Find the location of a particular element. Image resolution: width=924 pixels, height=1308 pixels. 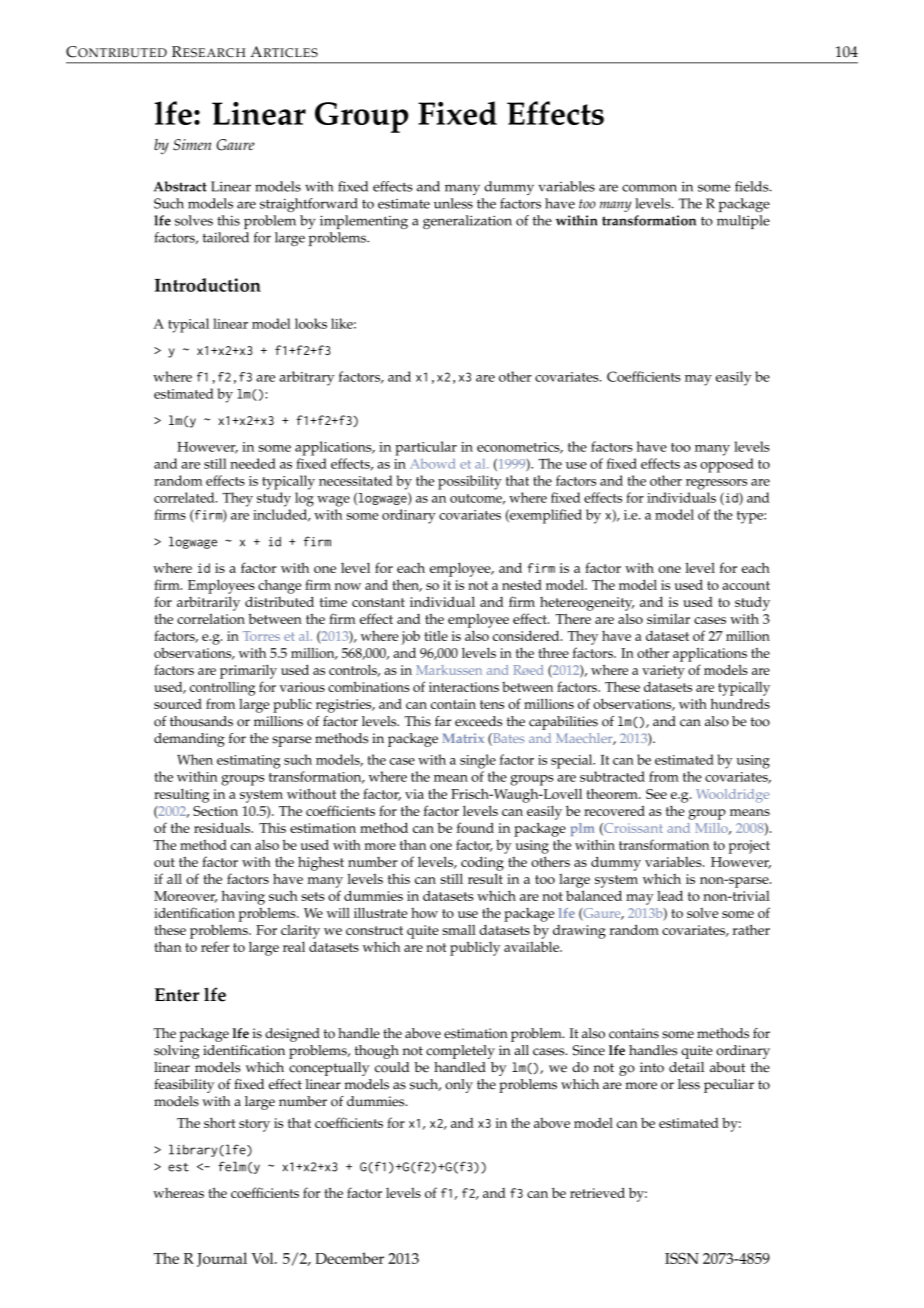

refer is located at coordinates (215, 946).
